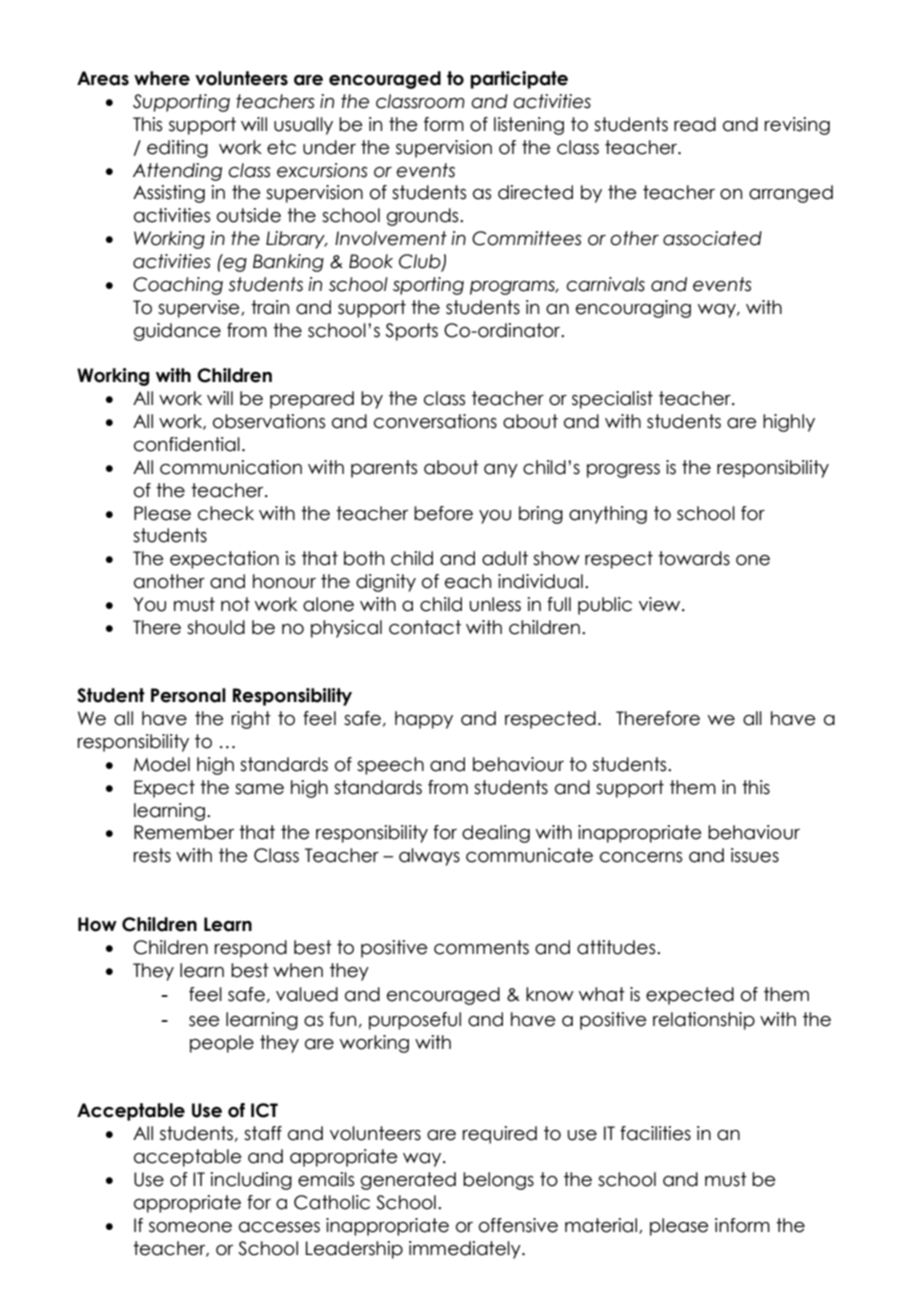 This screenshot has height=1308, width=924. Describe the element at coordinates (519, 80) in the screenshot. I see `participate` at that location.
